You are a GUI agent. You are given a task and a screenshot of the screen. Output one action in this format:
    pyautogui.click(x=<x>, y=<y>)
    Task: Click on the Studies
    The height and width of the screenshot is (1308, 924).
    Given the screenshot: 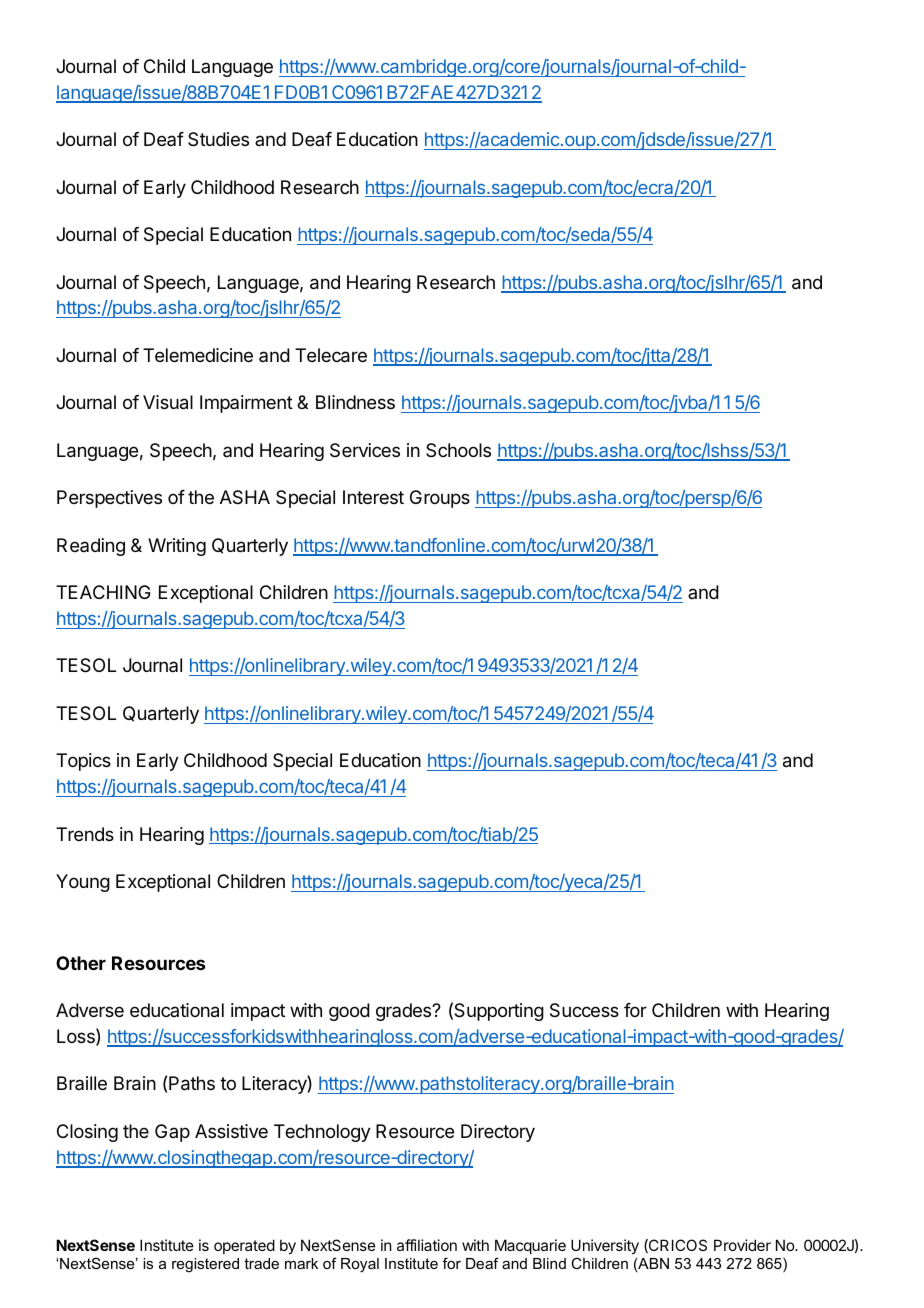 What is the action you would take?
    pyautogui.click(x=218, y=139)
